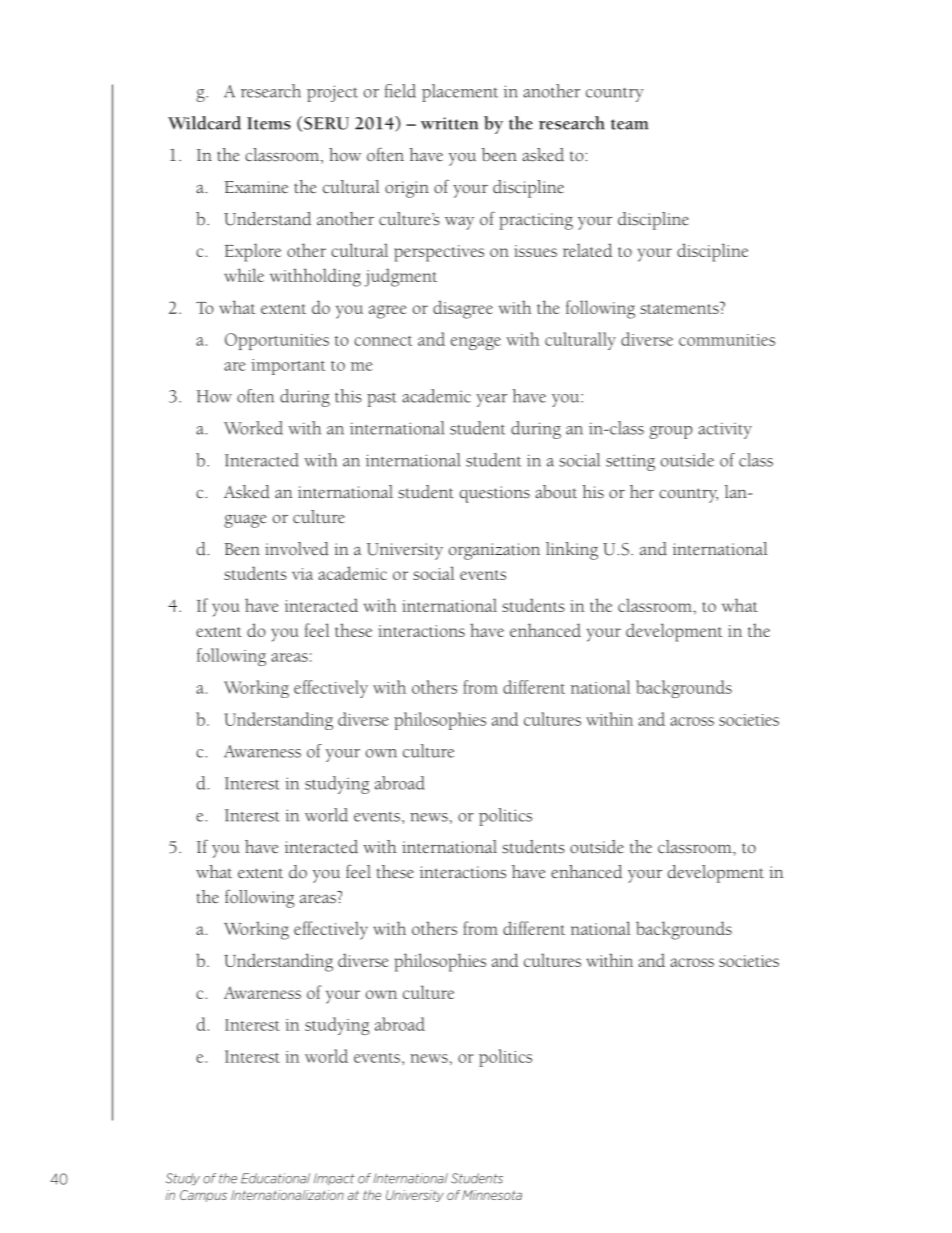 This document has width=952, height=1233. Describe the element at coordinates (449, 123) in the document. I see `written` at that location.
